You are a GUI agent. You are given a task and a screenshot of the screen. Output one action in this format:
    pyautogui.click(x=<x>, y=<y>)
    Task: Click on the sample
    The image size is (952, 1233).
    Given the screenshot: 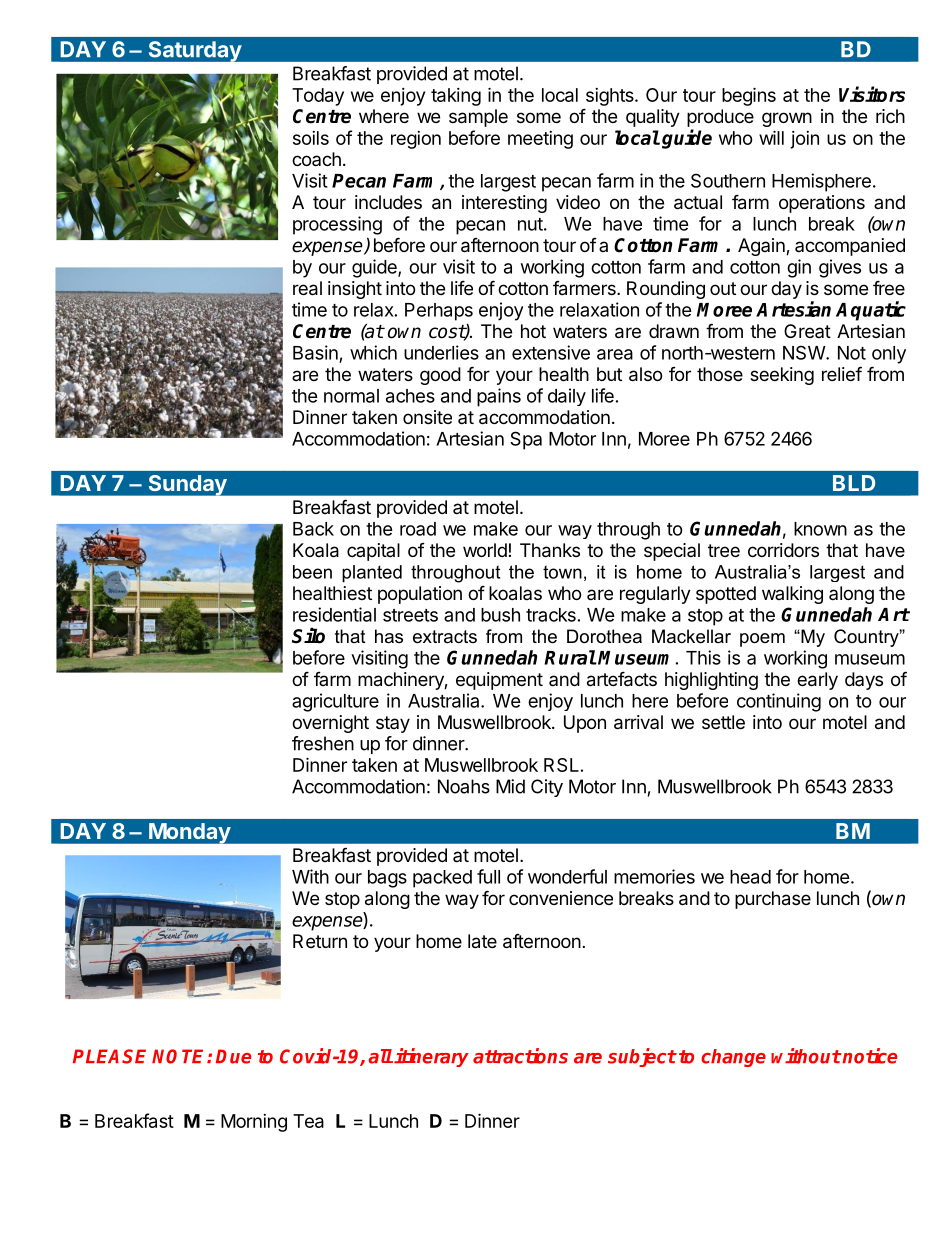 What is the action you would take?
    pyautogui.click(x=478, y=118)
